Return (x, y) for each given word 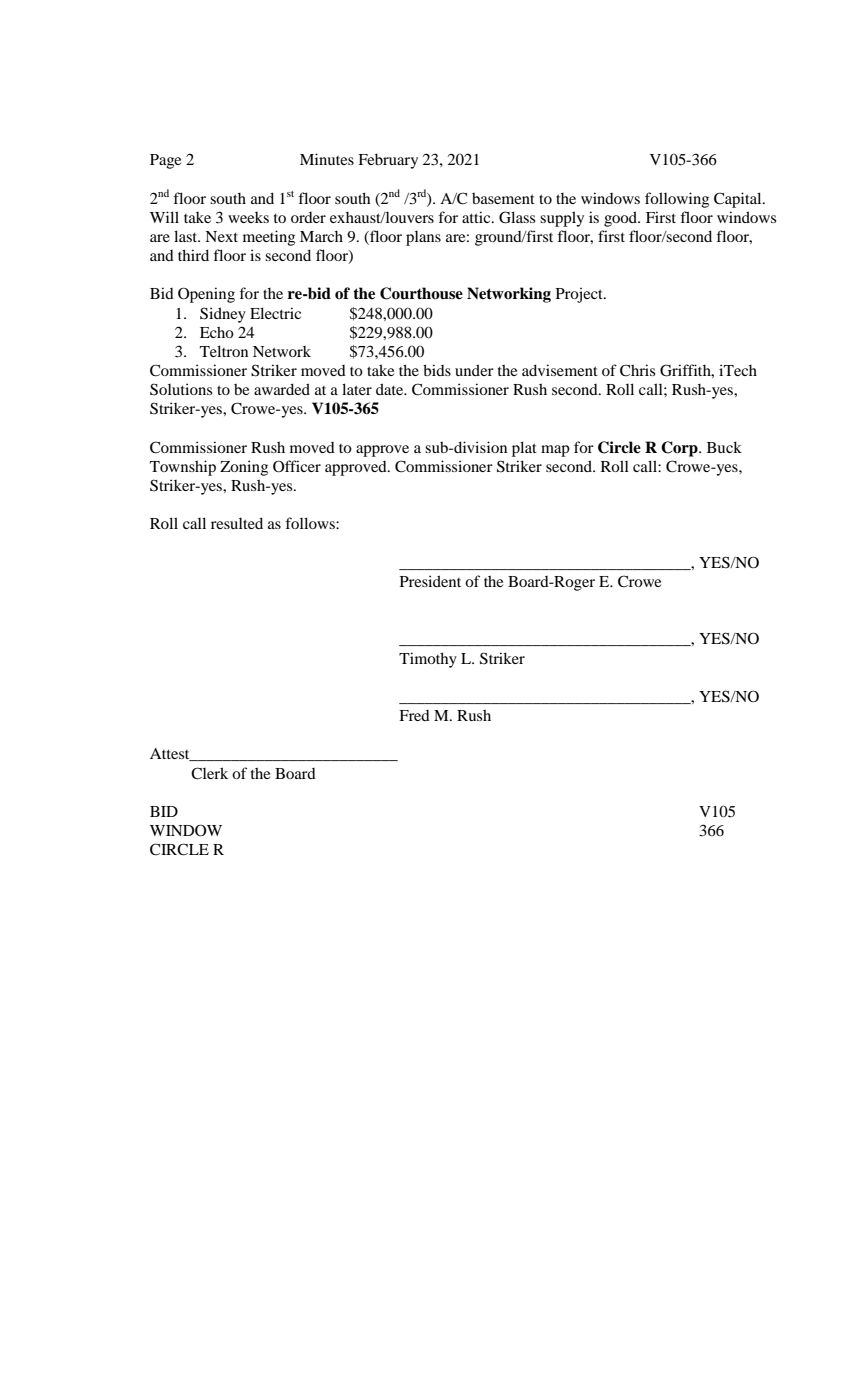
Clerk (209, 773)
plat (524, 449)
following (677, 200)
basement (503, 198)
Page (165, 161)
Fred (415, 715)
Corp (680, 449)
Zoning (244, 468)
